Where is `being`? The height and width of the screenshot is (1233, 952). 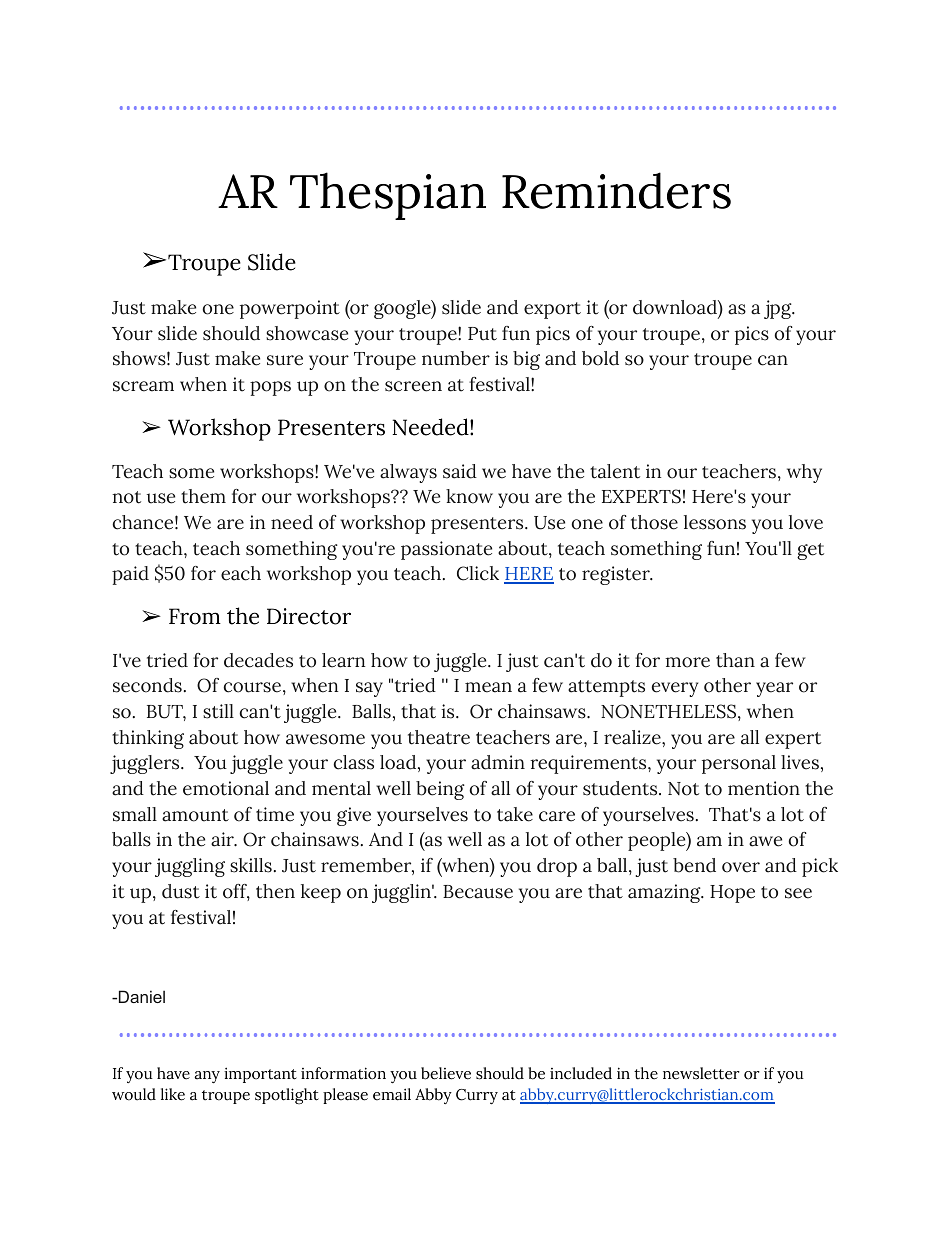
being is located at coordinates (440, 790).
